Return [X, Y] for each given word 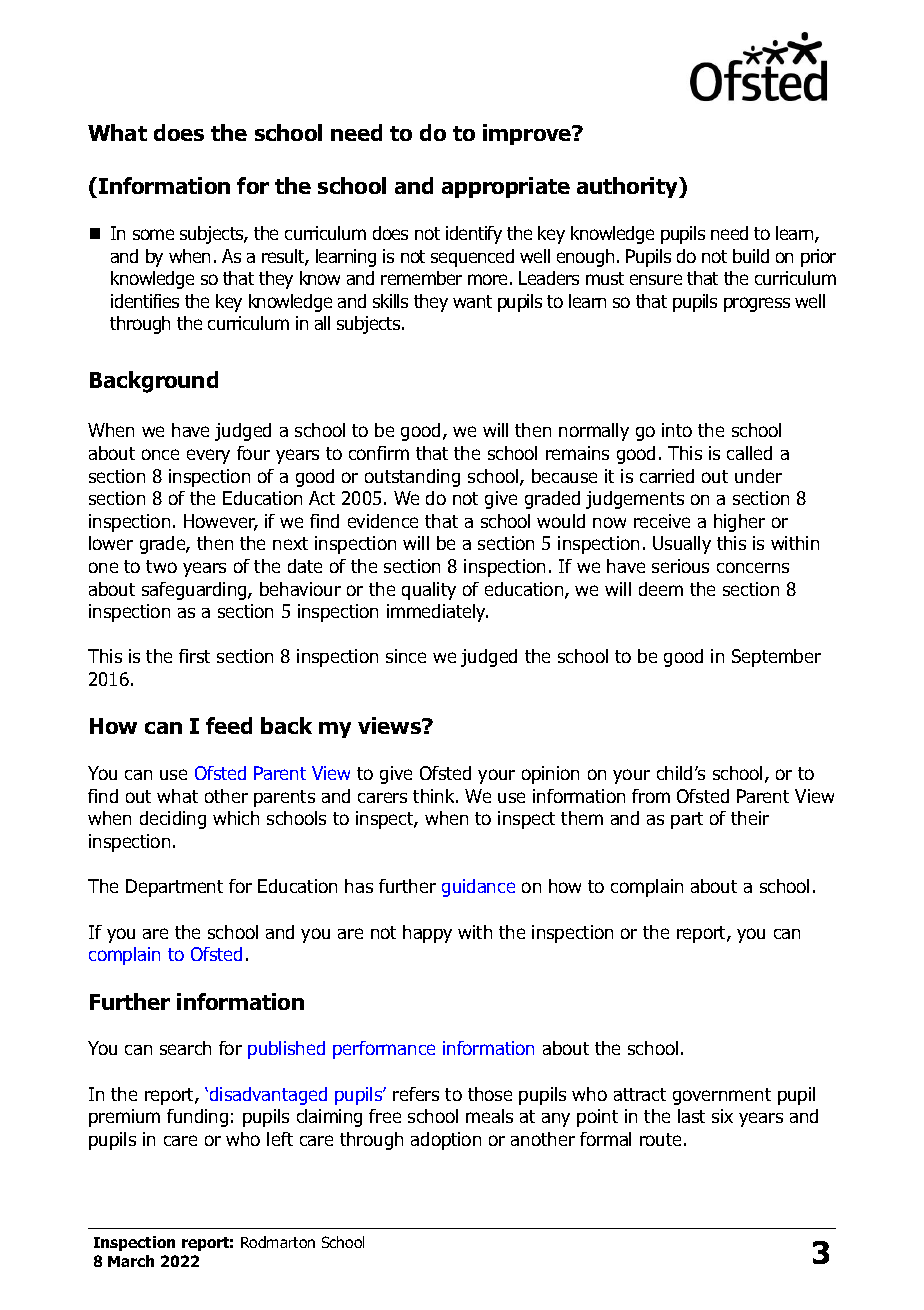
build [751, 256]
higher [739, 523]
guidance [478, 888]
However [221, 522]
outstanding [412, 478]
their [750, 818]
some [153, 234]
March [131, 1261]
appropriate [506, 187]
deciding [173, 820]
